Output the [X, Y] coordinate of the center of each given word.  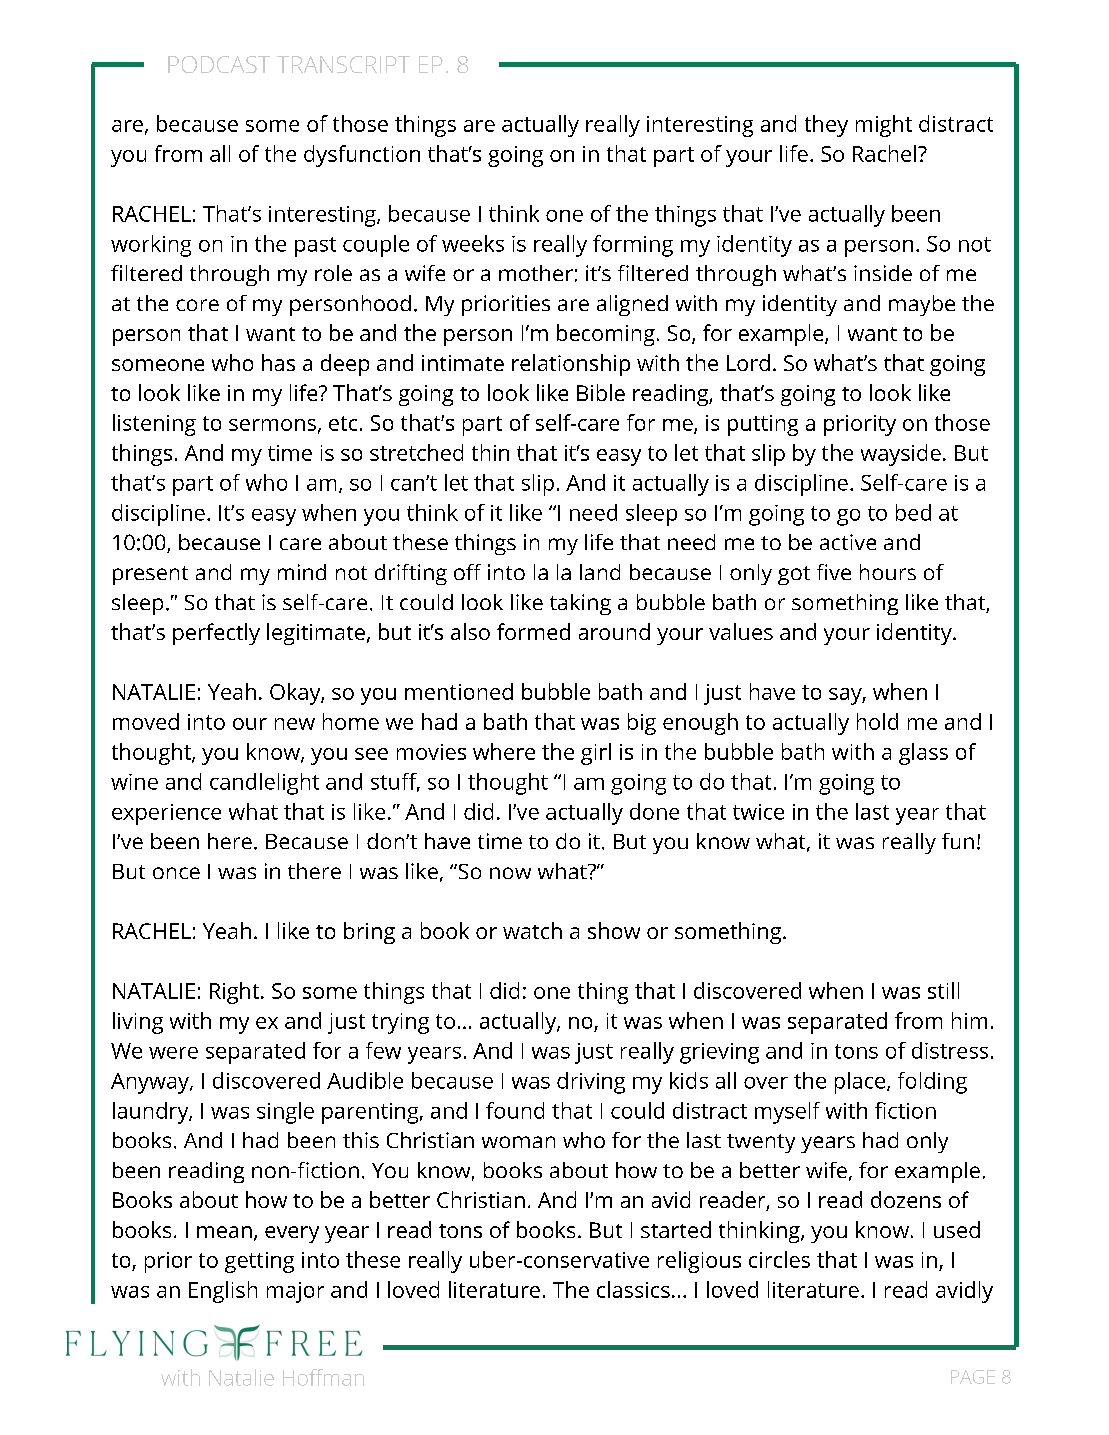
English [223, 1292]
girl [596, 754]
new [295, 724]
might [884, 126]
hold [877, 721]
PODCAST [219, 64]
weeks [473, 243]
